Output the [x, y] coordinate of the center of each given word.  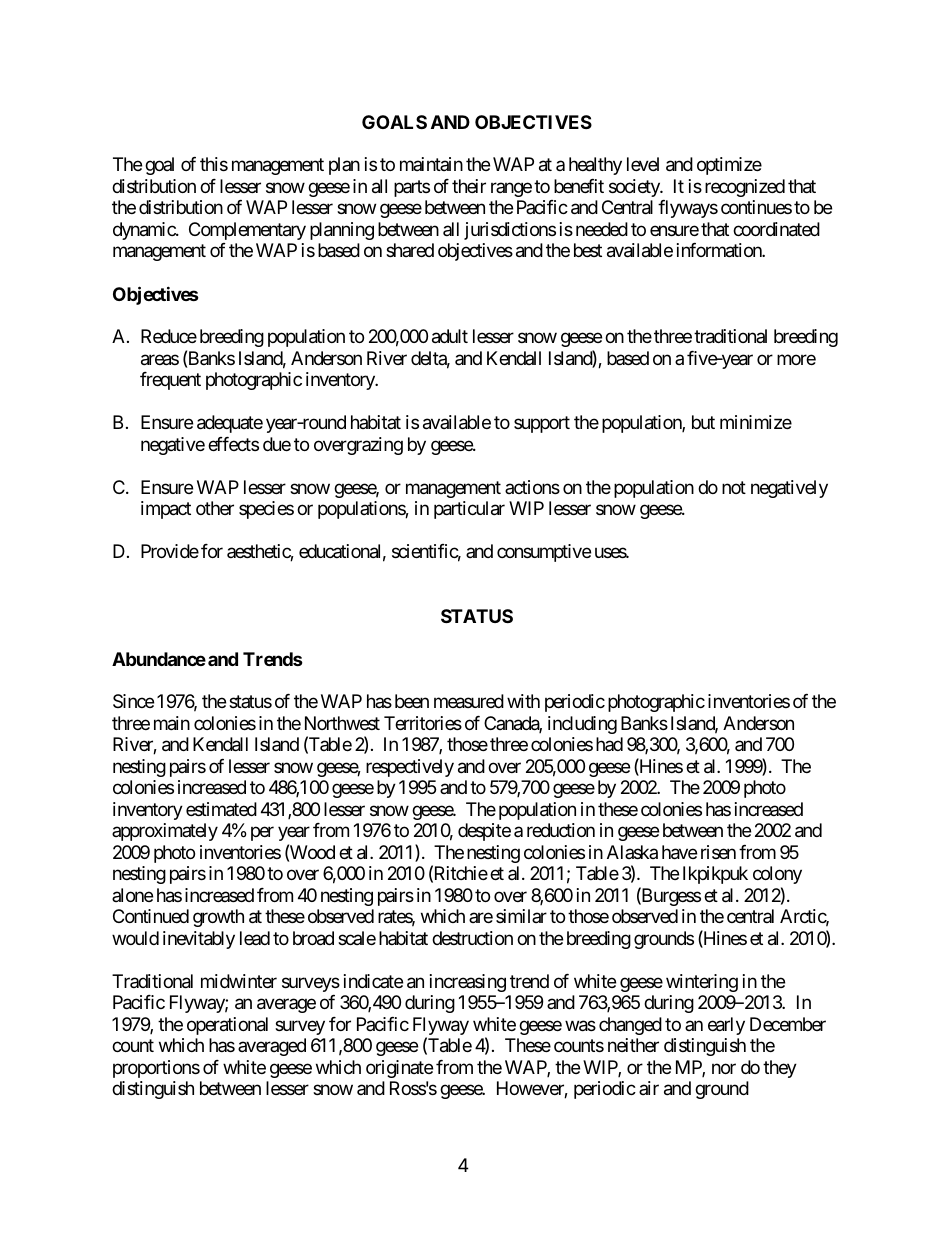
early [726, 1026]
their [469, 186]
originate [399, 1069]
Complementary [247, 231]
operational [227, 1026]
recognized [745, 188]
